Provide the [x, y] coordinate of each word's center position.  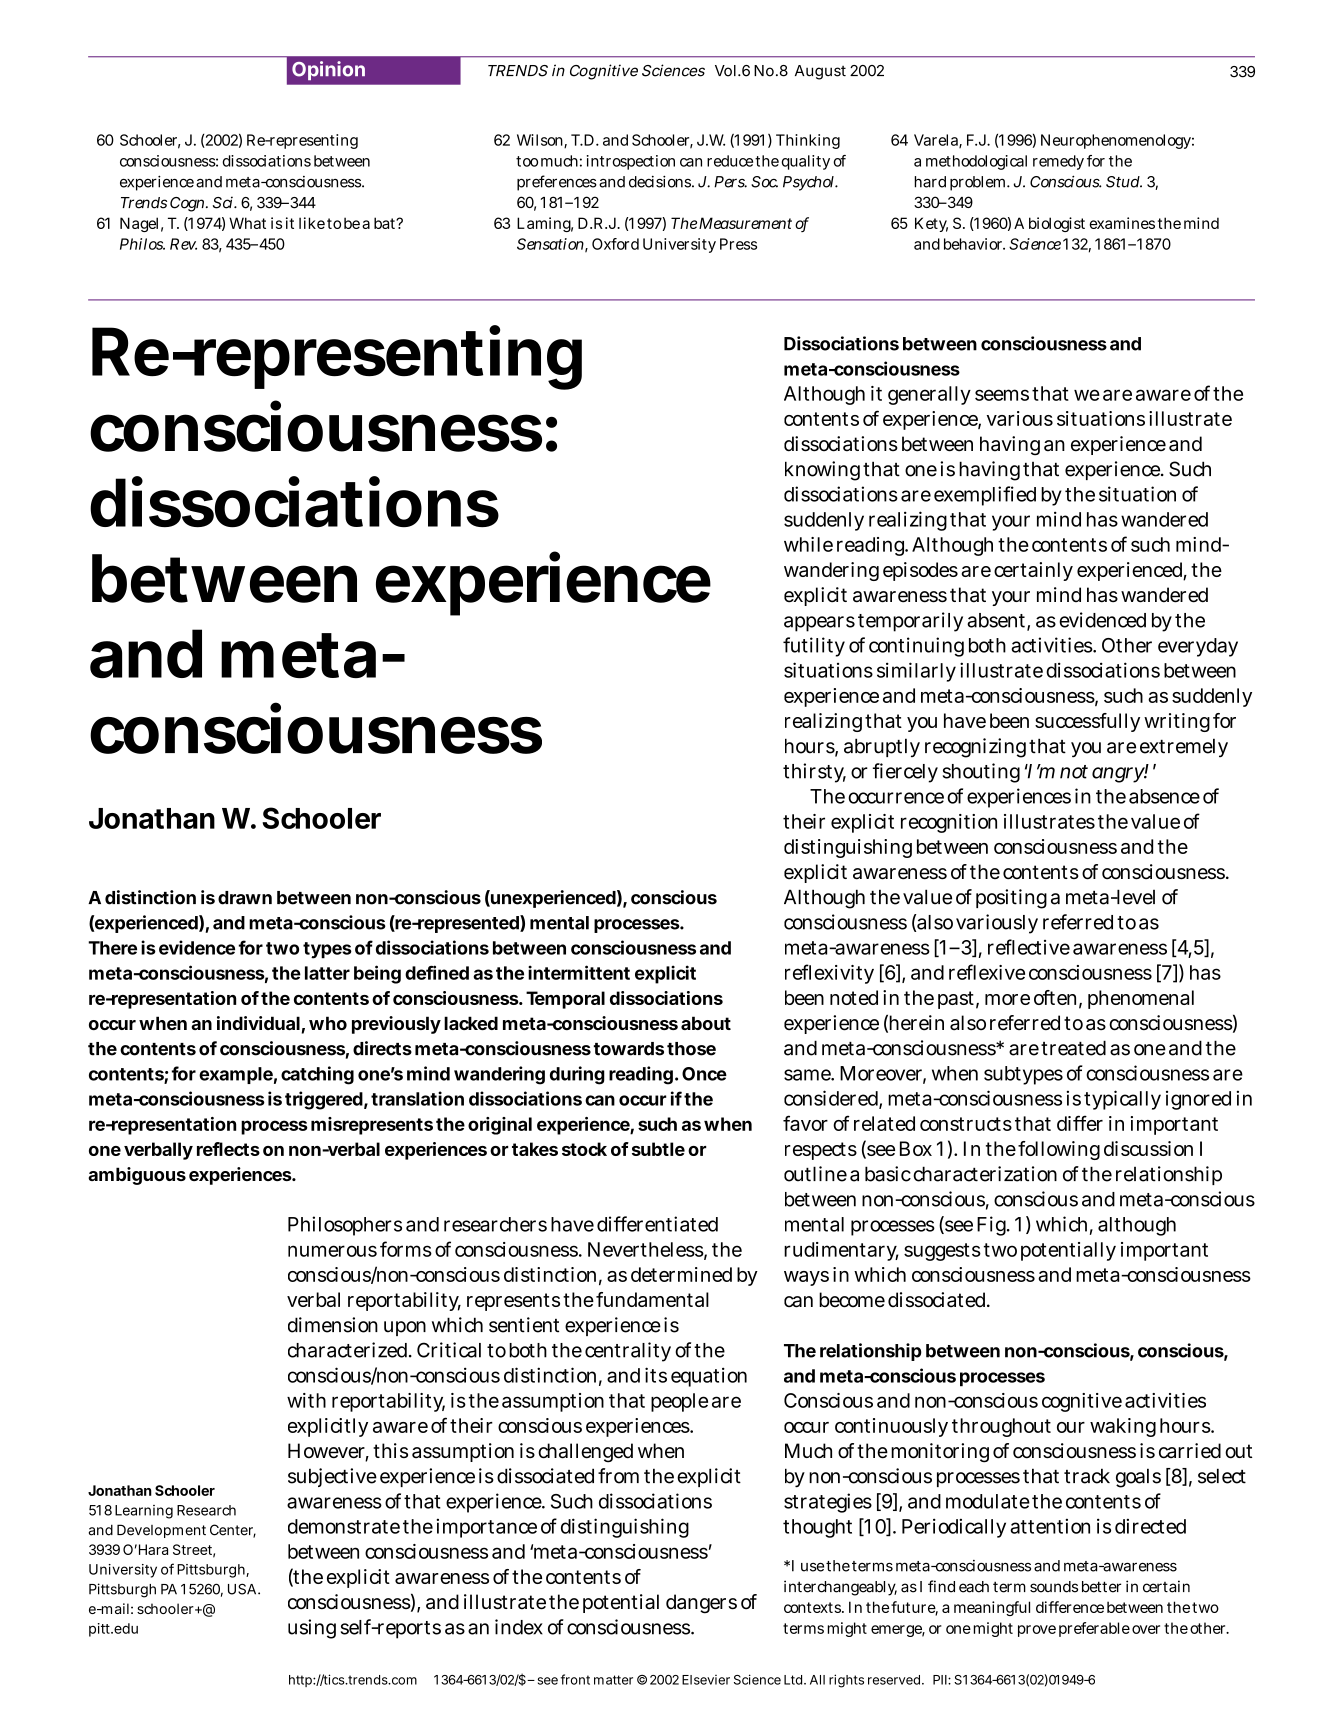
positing [1011, 899]
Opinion [328, 70]
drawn [245, 898]
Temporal [565, 1000]
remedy [1058, 162]
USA [242, 1589]
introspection [631, 162]
